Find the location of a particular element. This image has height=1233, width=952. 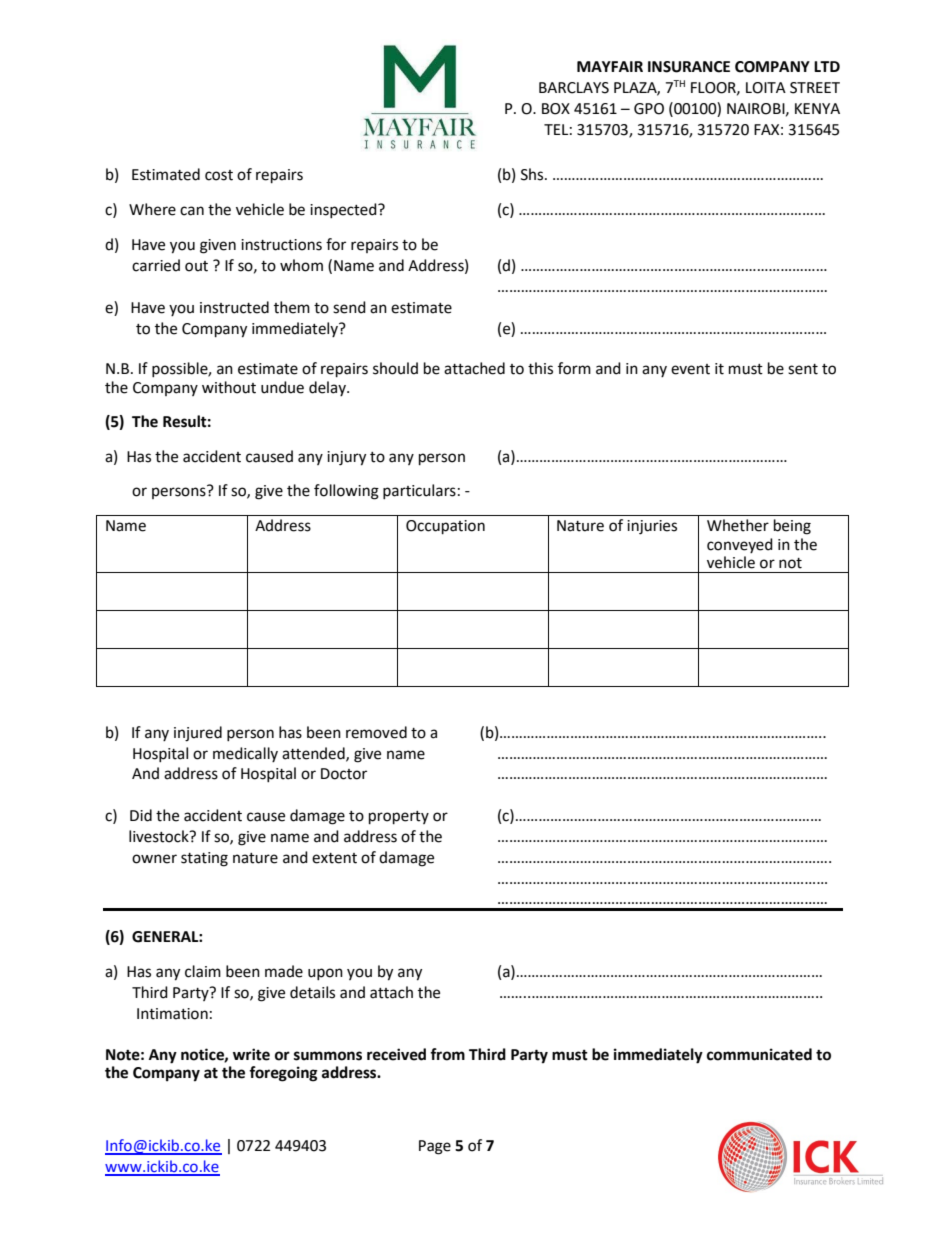

foregoing is located at coordinates (283, 1074).
